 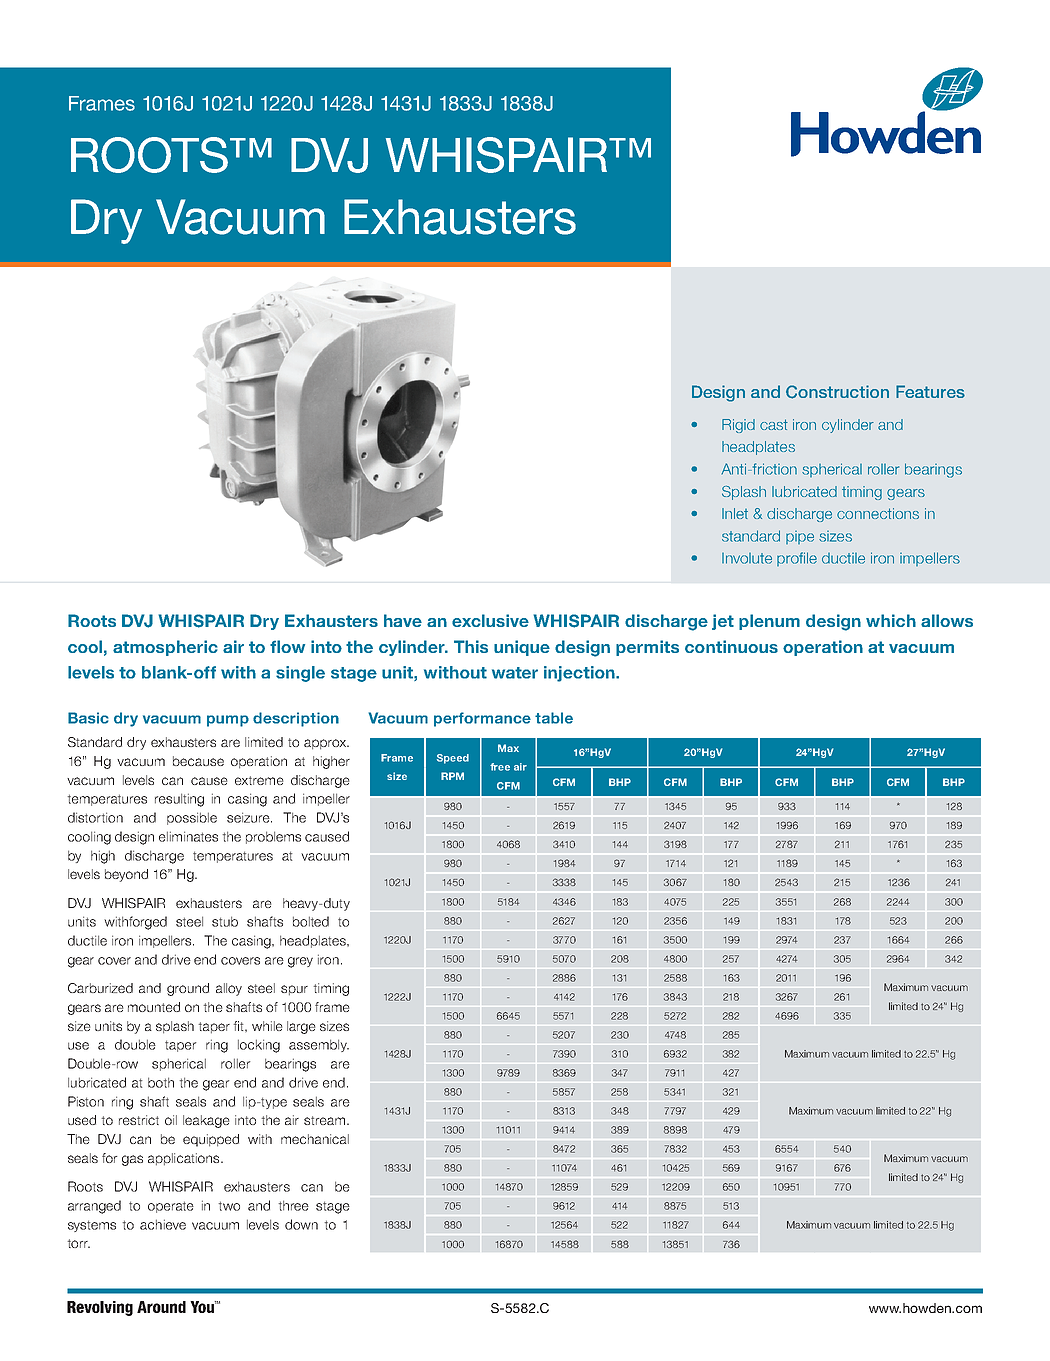 I want to click on down, so click(x=301, y=1224).
